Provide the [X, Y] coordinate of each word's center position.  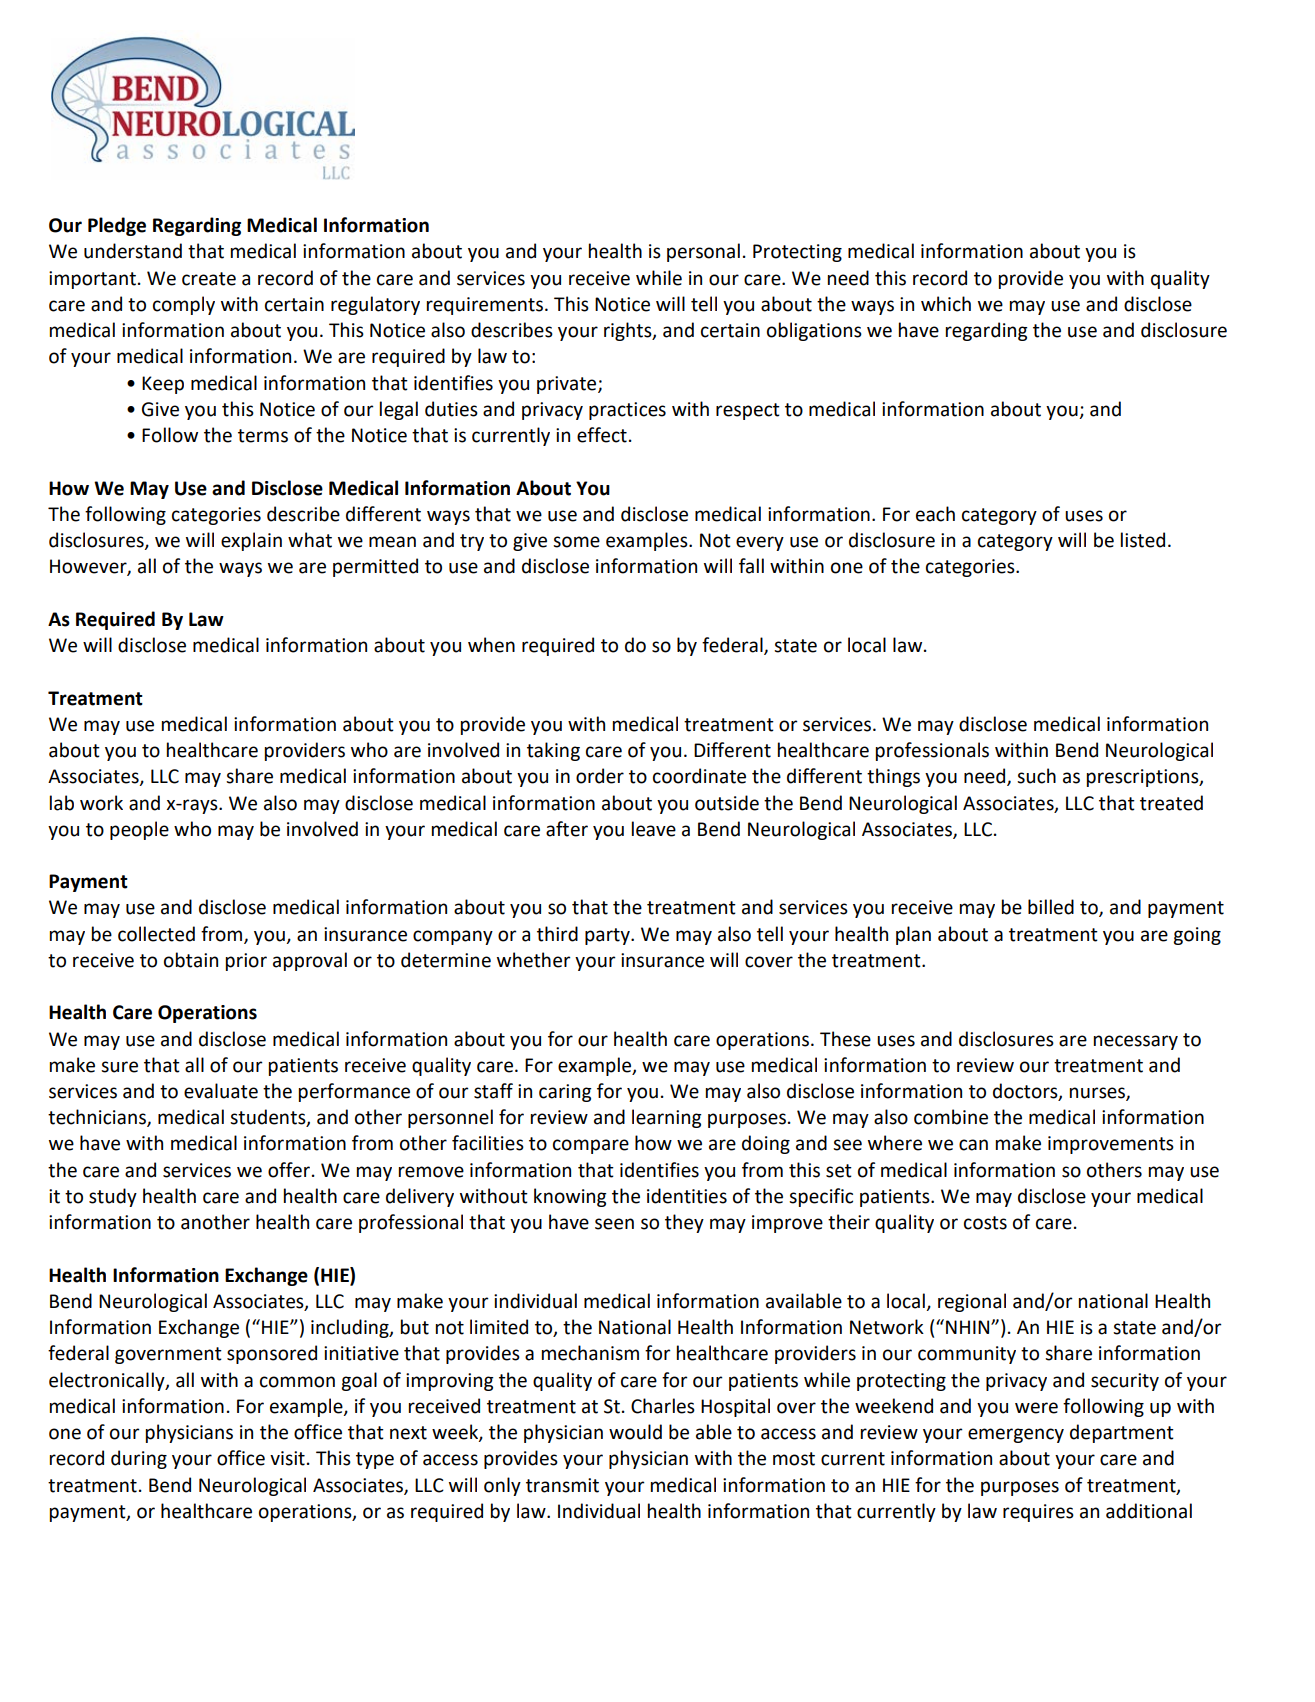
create [209, 279]
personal [703, 252]
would [635, 1432]
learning [667, 1118]
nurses [1098, 1094]
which [946, 304]
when [491, 645]
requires [1038, 1513]
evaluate [221, 1091]
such [1036, 776]
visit [287, 1458]
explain [251, 541]
